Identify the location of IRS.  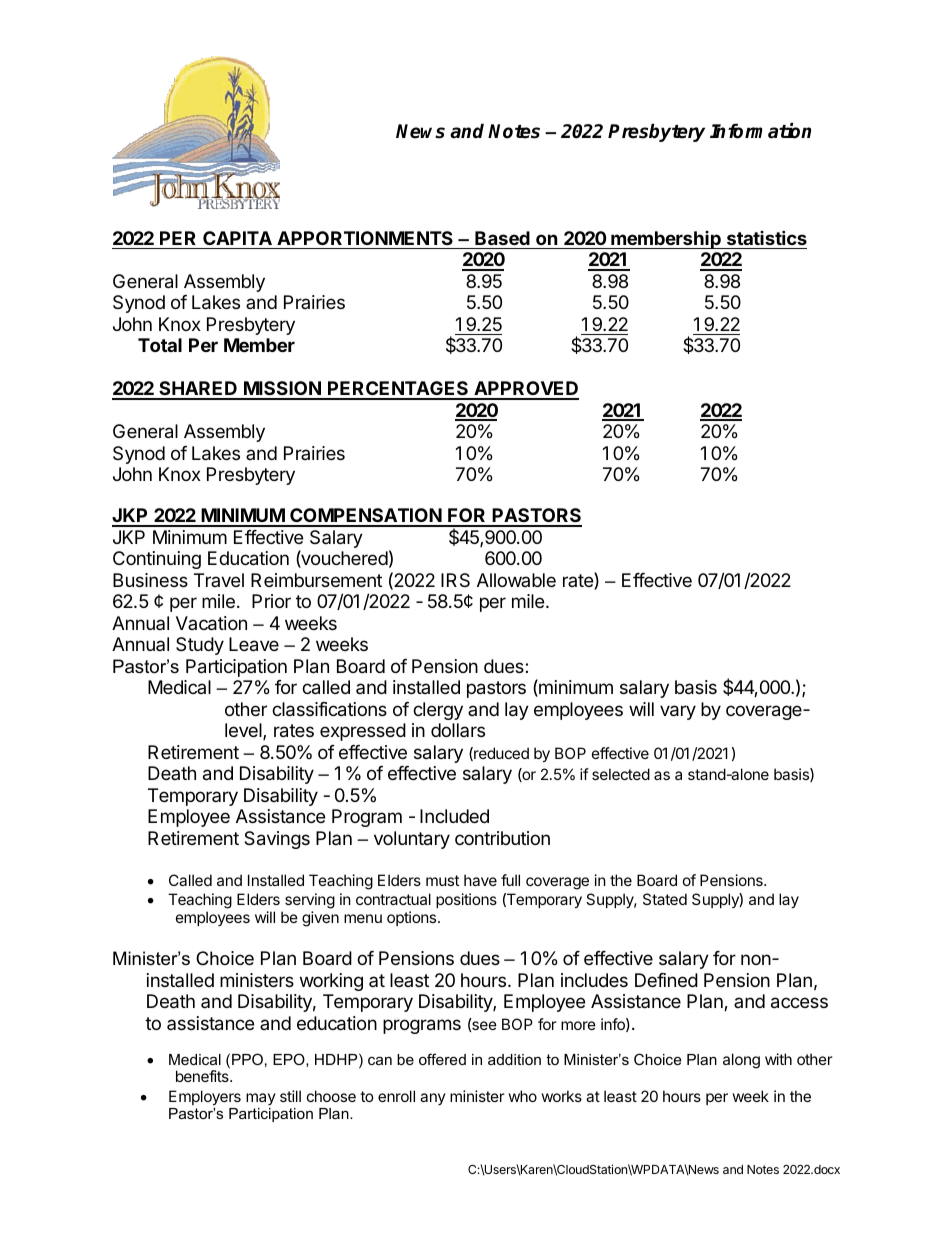
(455, 580).
